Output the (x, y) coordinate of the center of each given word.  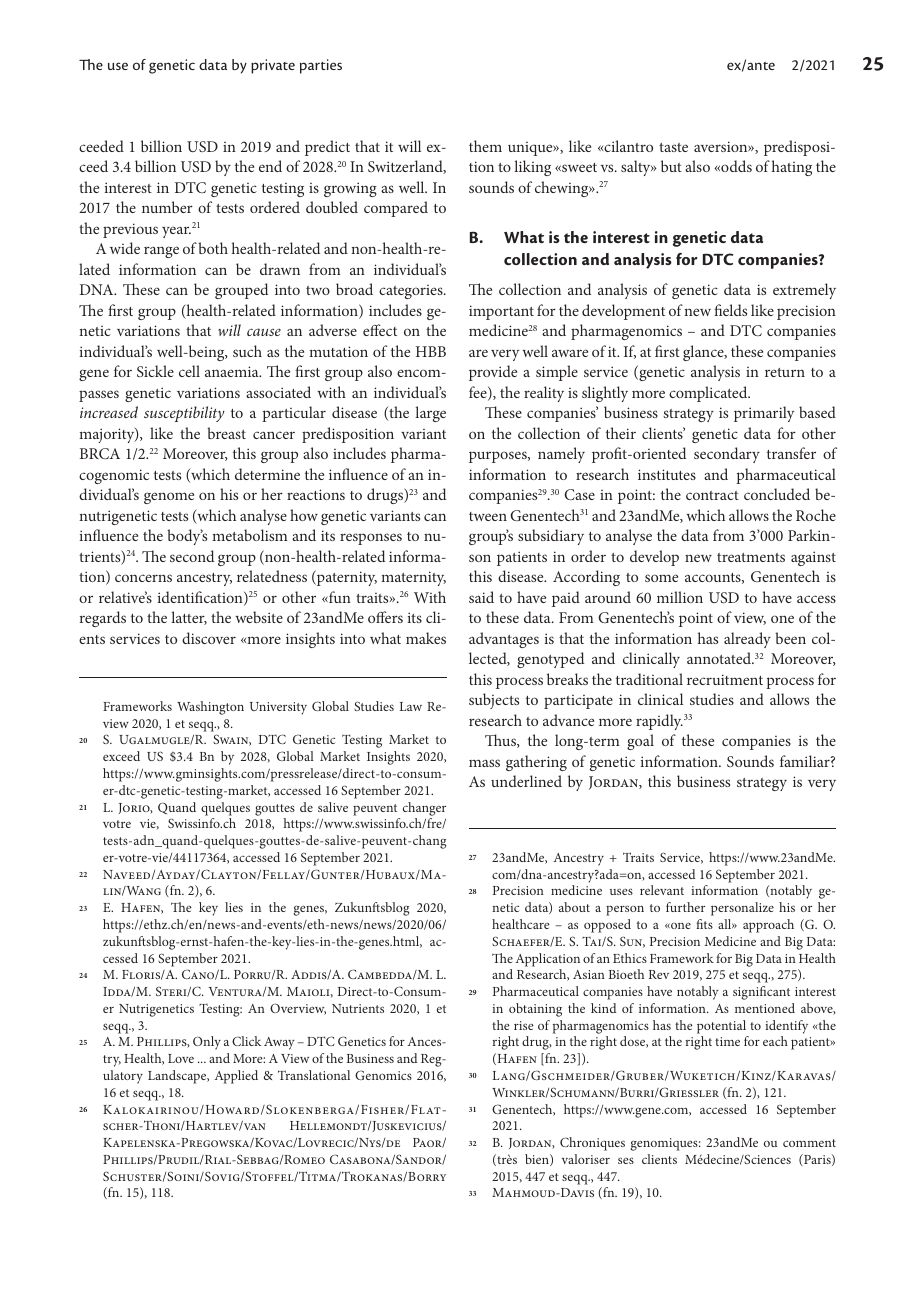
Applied (236, 1077)
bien (538, 1160)
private (273, 66)
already (747, 640)
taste (673, 147)
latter (189, 618)
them (485, 146)
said (481, 597)
